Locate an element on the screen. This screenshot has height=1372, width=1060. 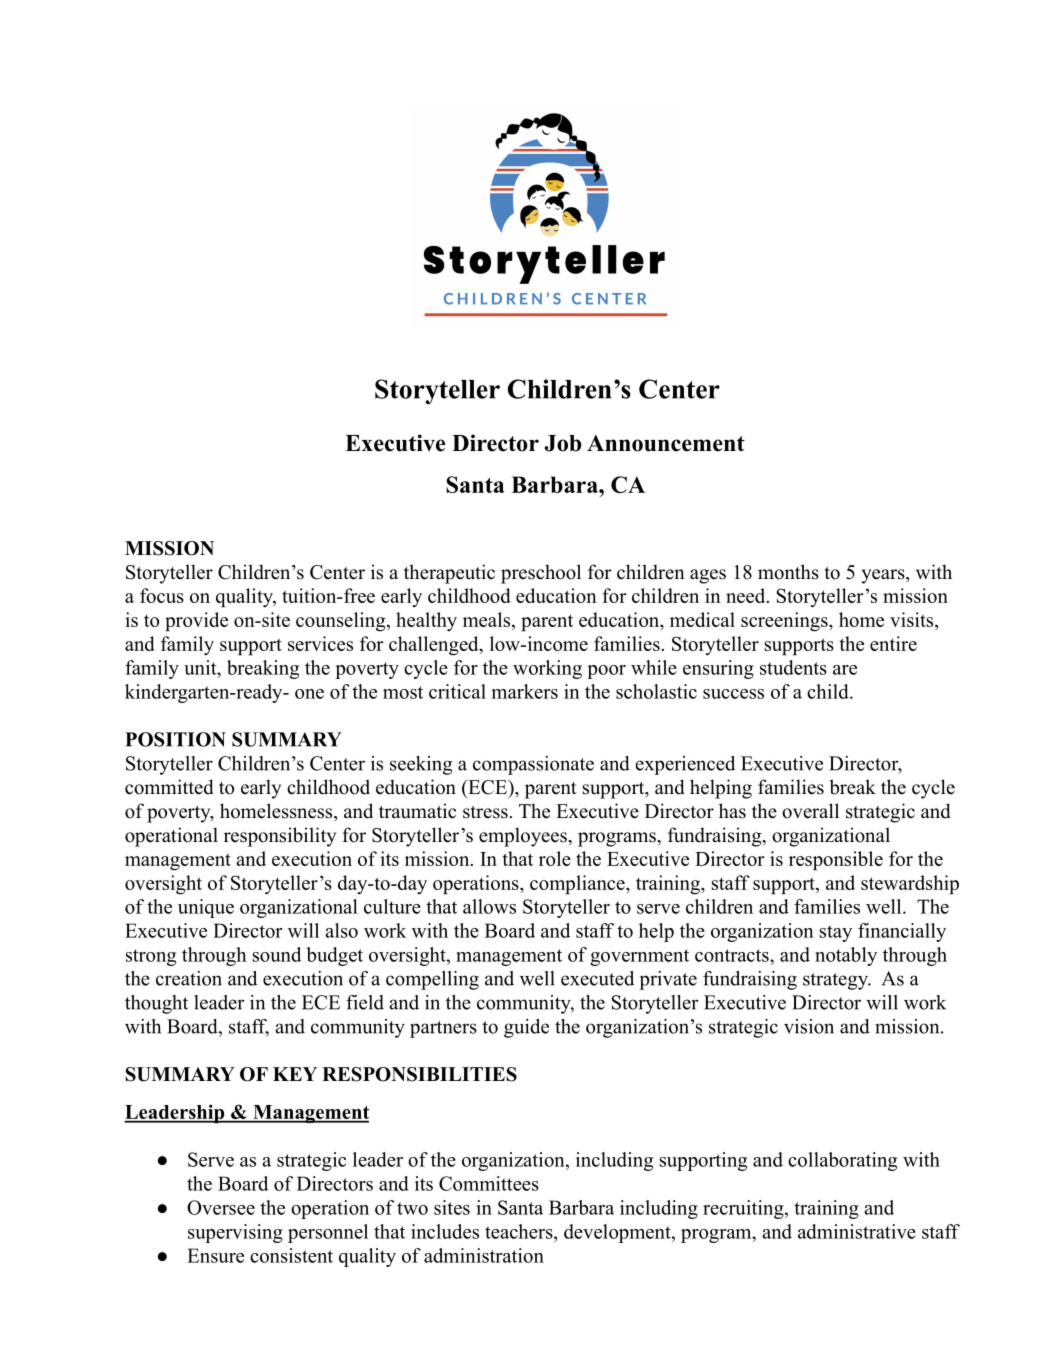
allows is located at coordinates (489, 906).
